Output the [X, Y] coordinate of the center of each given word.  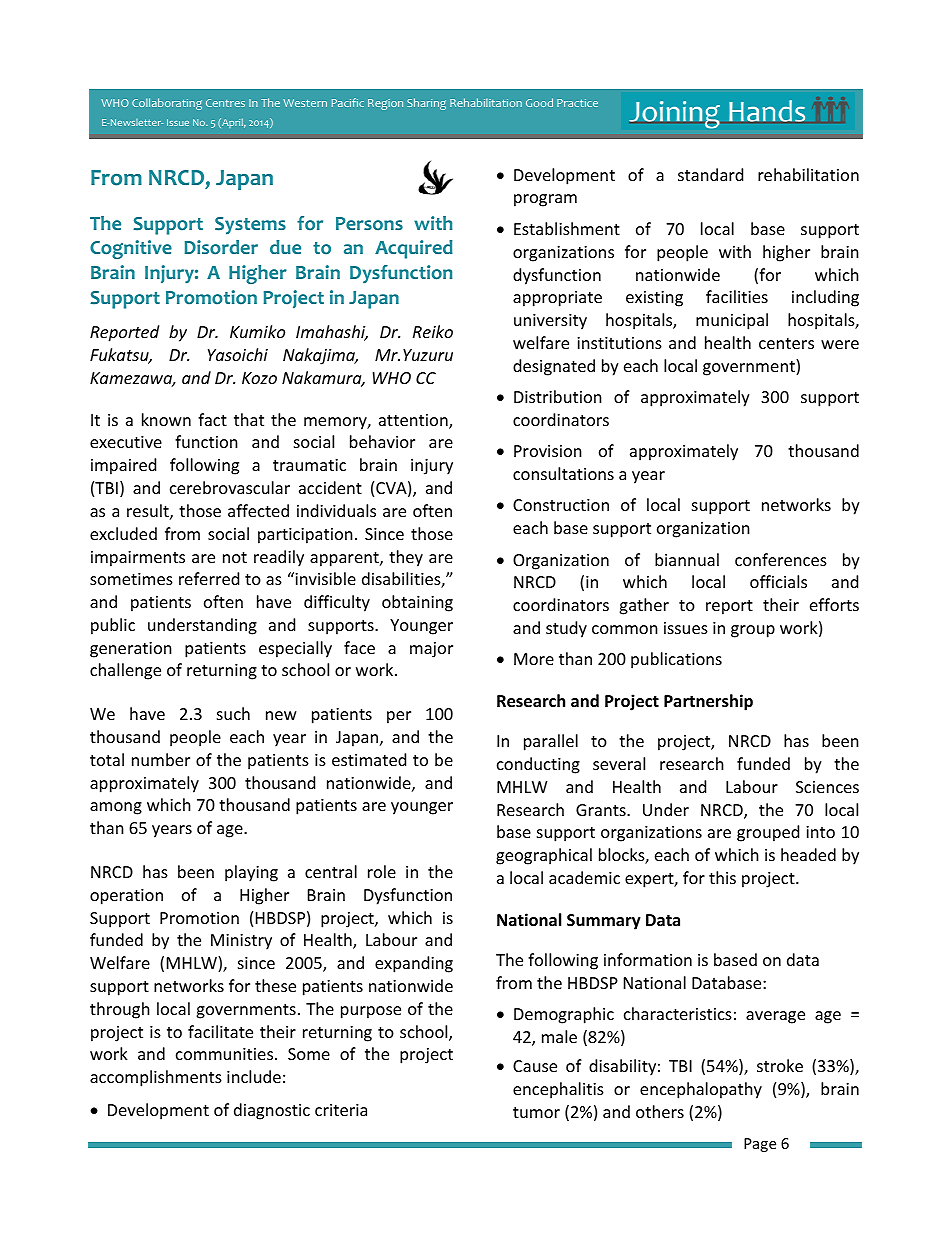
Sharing [426, 104]
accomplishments [156, 1078]
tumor [536, 1112]
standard [710, 174]
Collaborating [167, 104]
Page [760, 1145]
